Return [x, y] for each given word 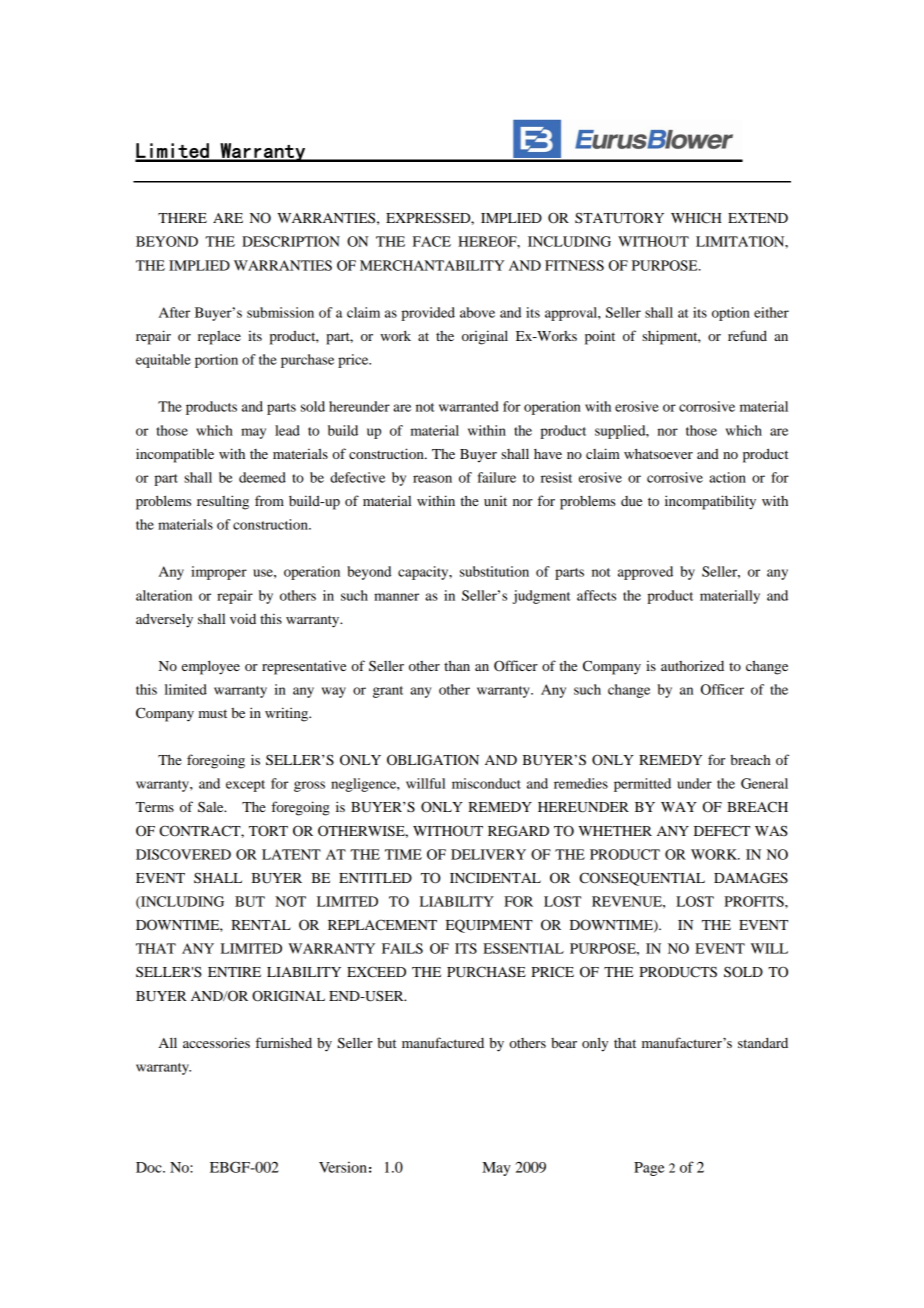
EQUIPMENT [489, 926]
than [457, 665]
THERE [182, 218]
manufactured [443, 1042]
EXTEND [758, 218]
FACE [432, 241]
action [727, 477]
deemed [262, 477]
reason [432, 479]
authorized [692, 665]
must [212, 713]
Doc [150, 1167]
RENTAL [261, 925]
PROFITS [755, 901]
